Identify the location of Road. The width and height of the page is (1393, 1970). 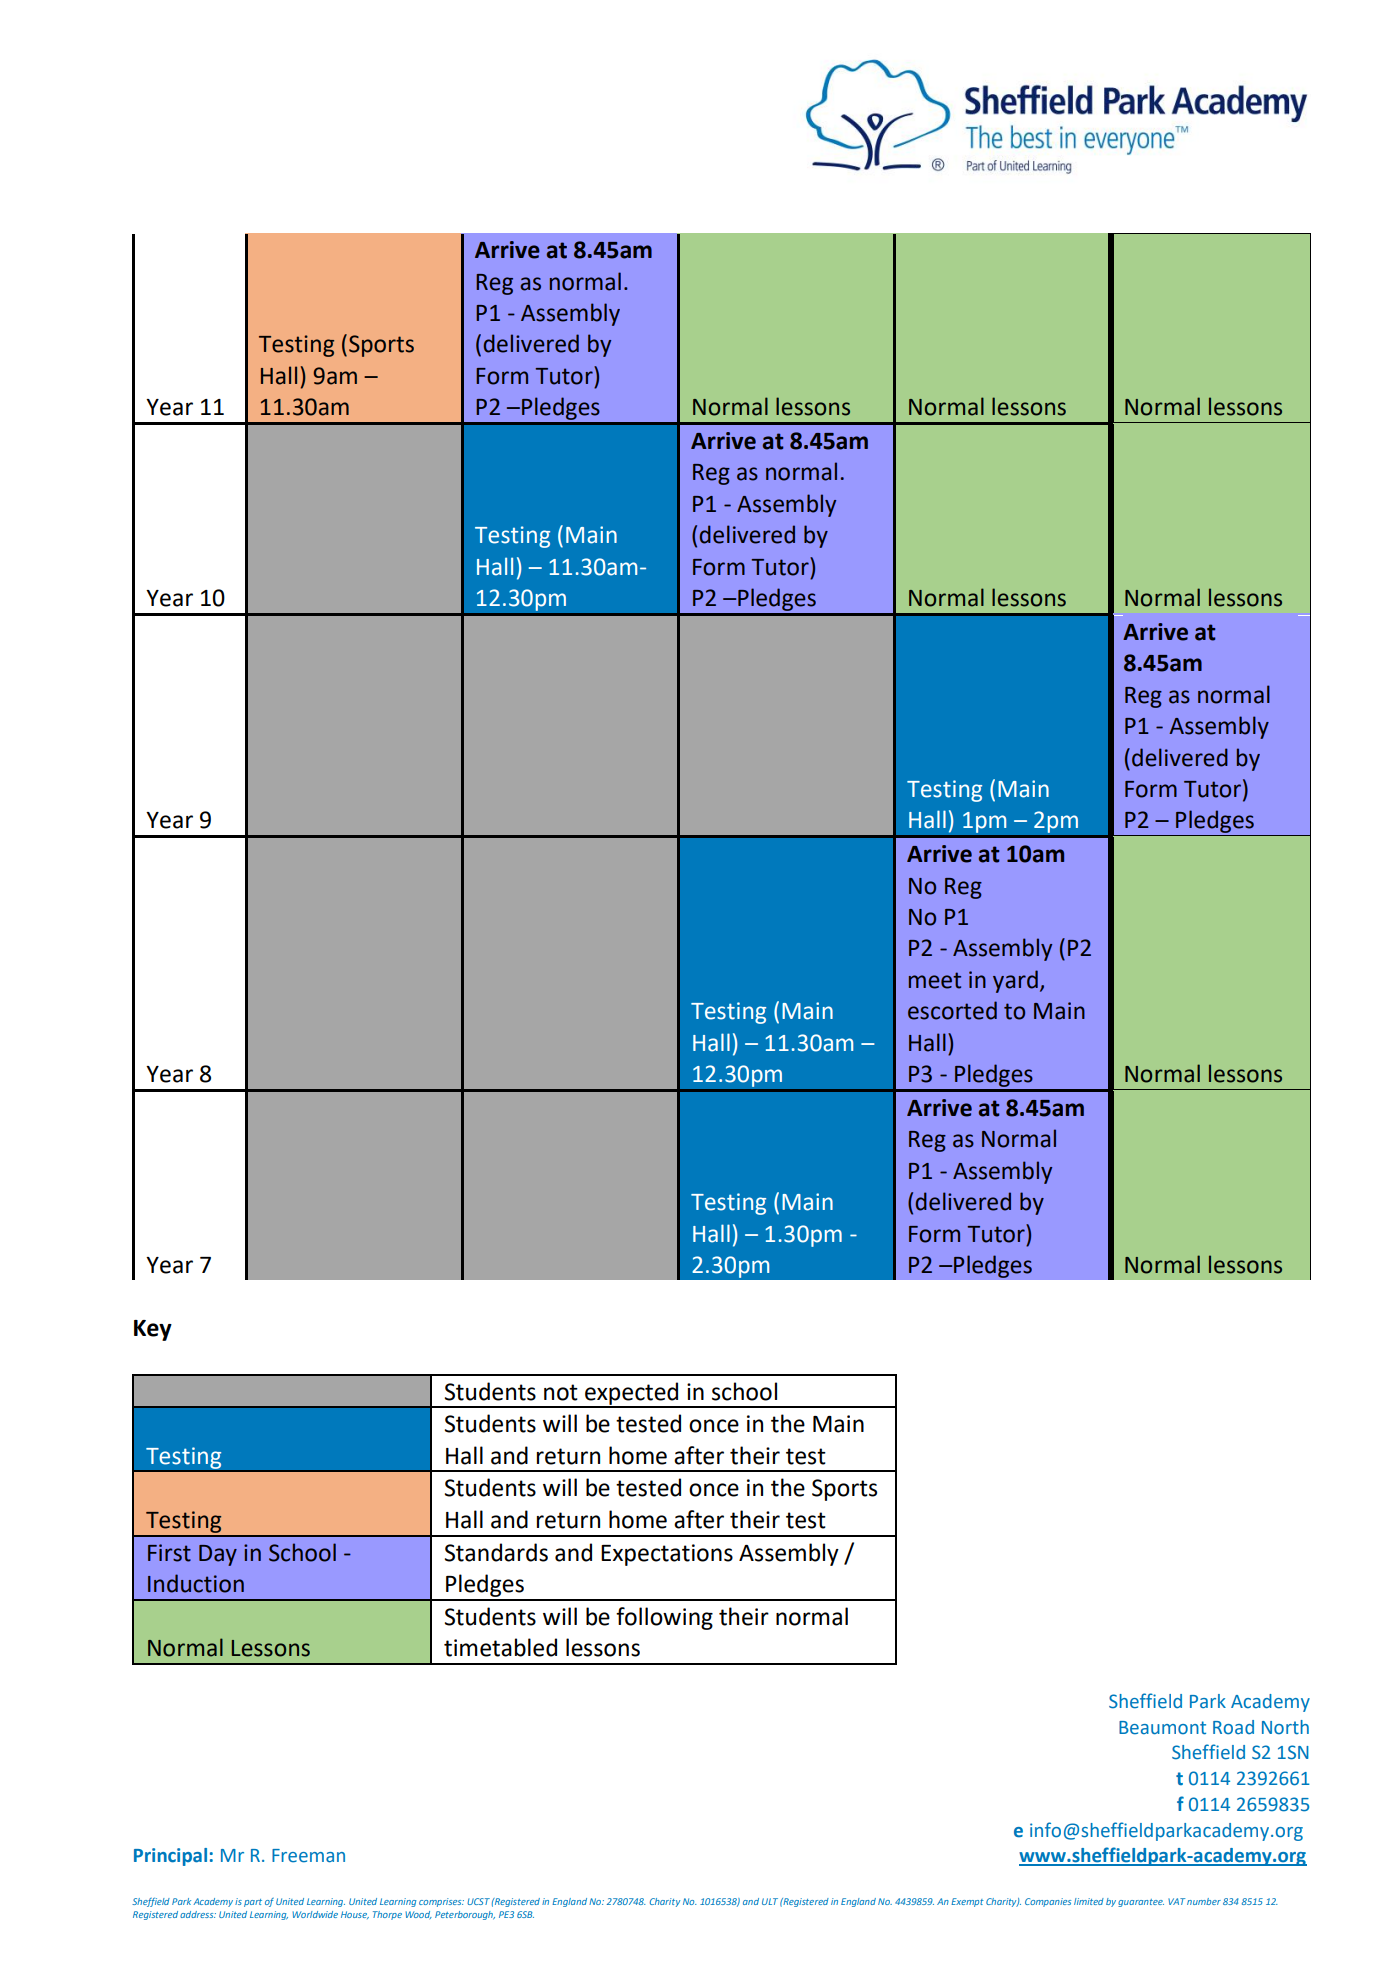
(1233, 1727).
